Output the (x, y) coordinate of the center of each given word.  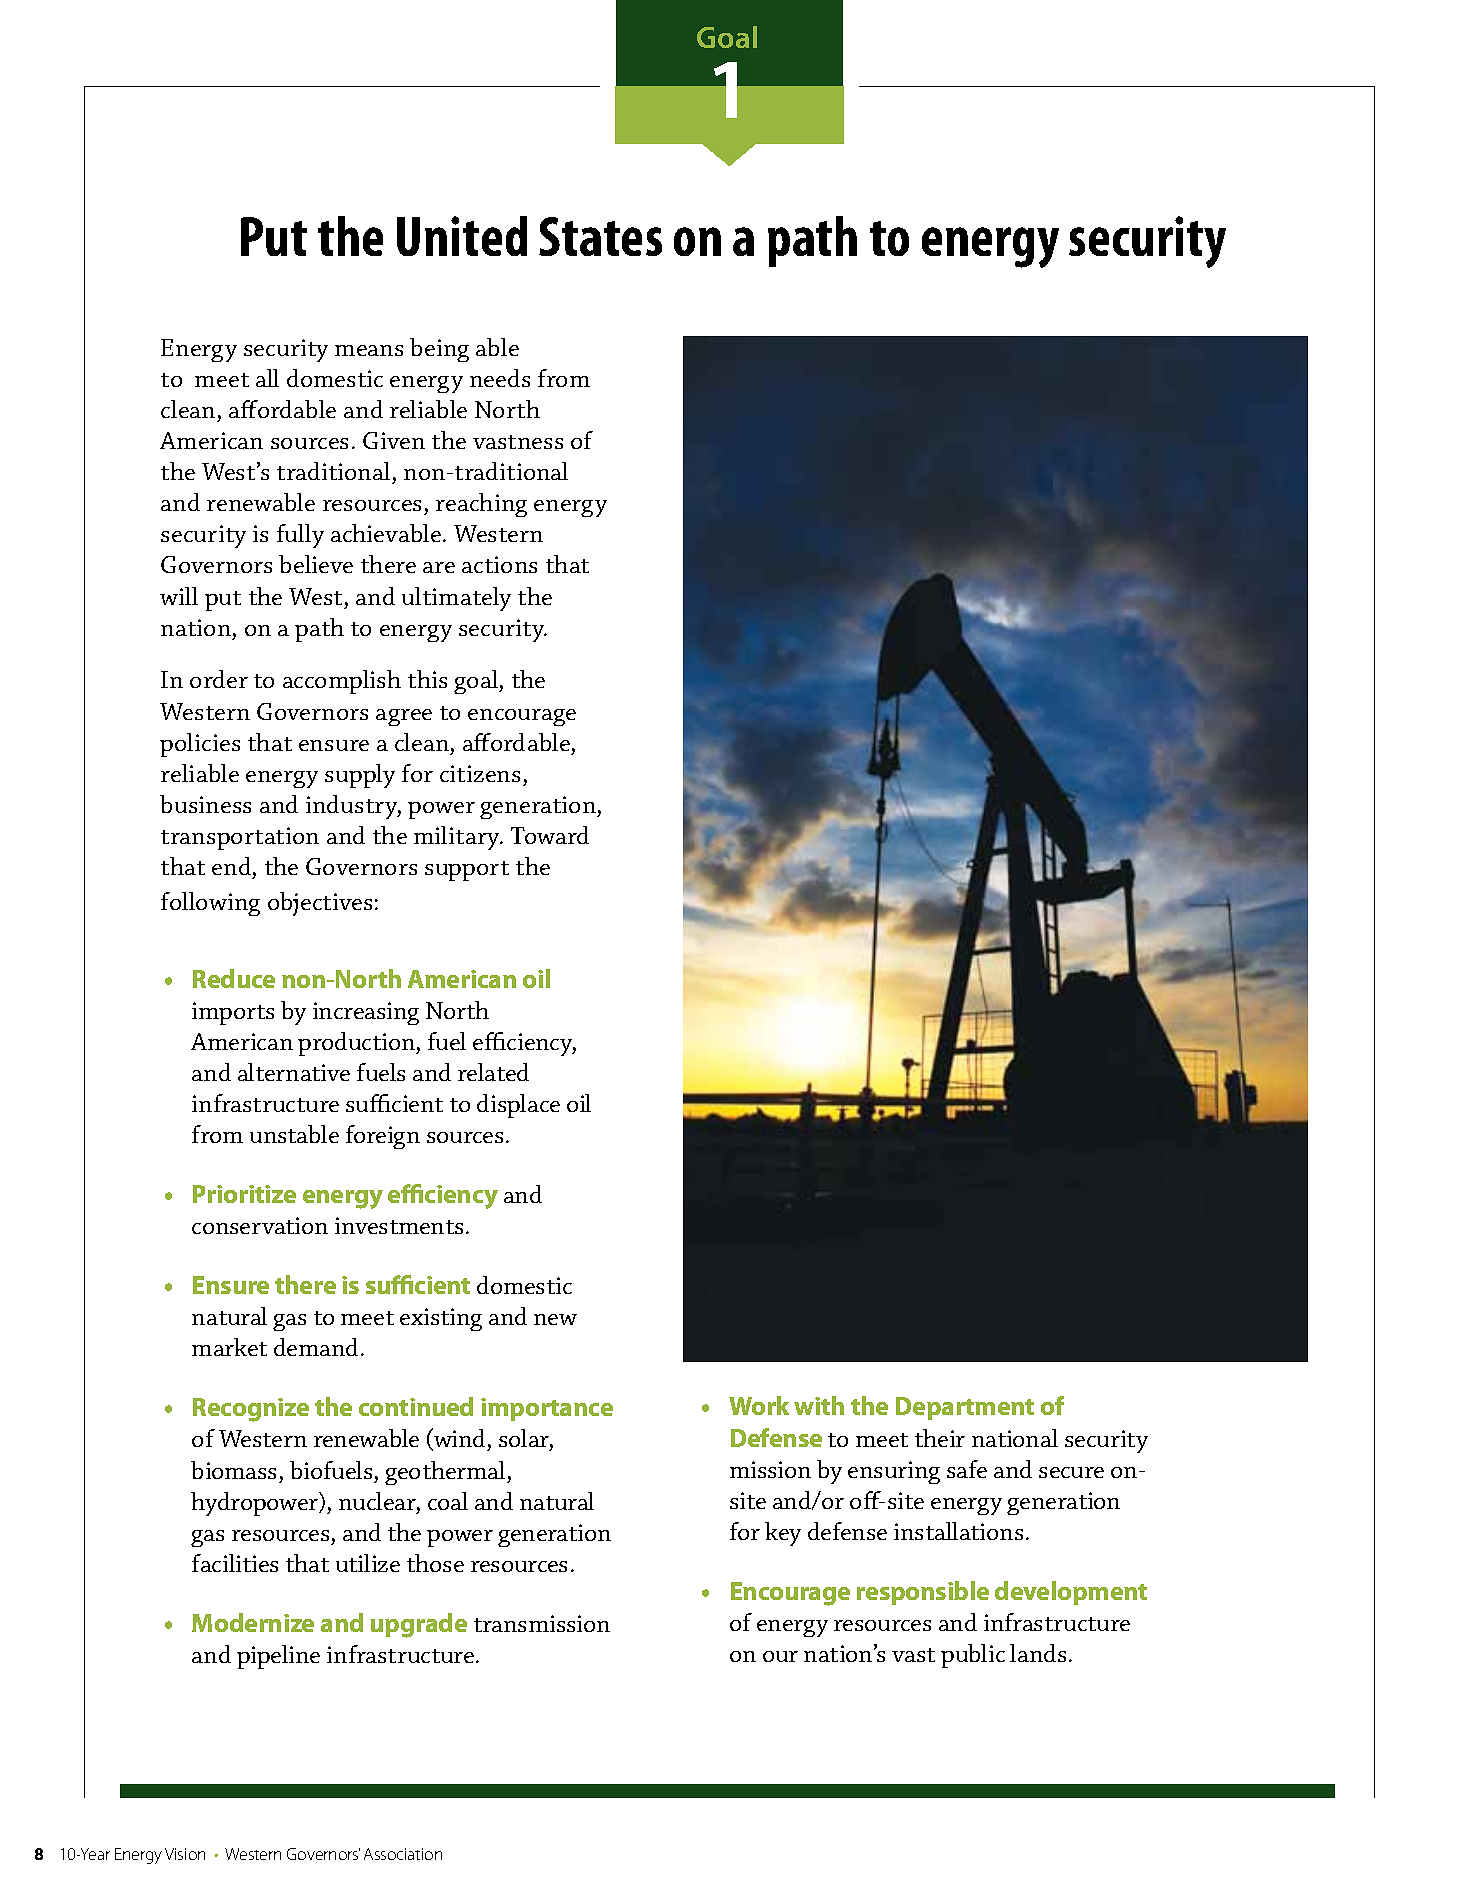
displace (518, 1106)
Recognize (251, 1410)
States (600, 236)
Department (965, 1408)
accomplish (342, 682)
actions (499, 564)
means (369, 350)
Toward (550, 835)
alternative (294, 1072)
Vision (185, 1854)
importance (547, 1409)
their (940, 1438)
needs (500, 378)
